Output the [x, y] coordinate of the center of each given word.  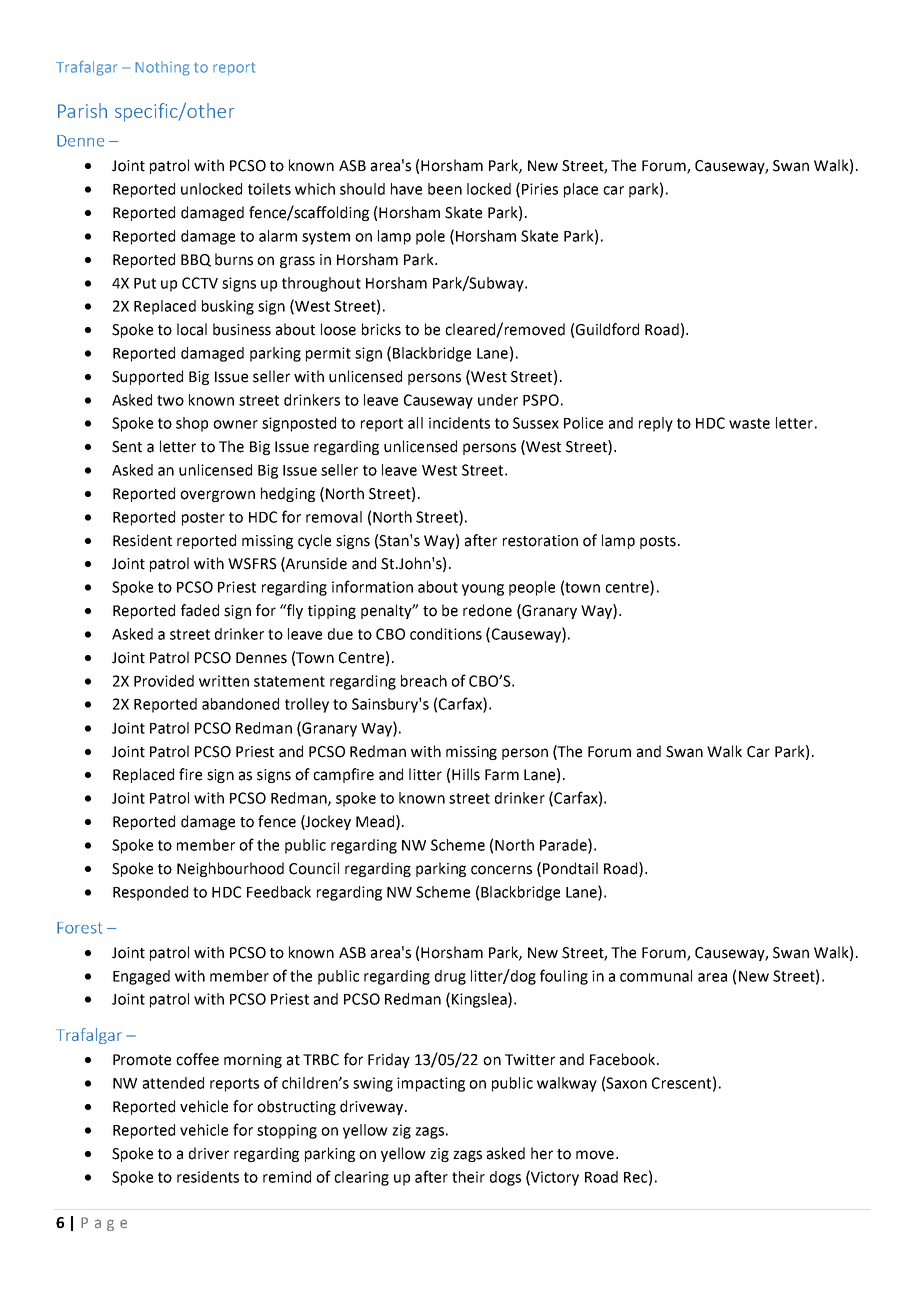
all [415, 423]
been [445, 189]
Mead [376, 821]
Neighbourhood [230, 869]
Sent [127, 447]
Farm [502, 775]
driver [209, 1153]
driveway [373, 1107]
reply [656, 424]
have [406, 189]
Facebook [624, 1059]
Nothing [162, 68]
